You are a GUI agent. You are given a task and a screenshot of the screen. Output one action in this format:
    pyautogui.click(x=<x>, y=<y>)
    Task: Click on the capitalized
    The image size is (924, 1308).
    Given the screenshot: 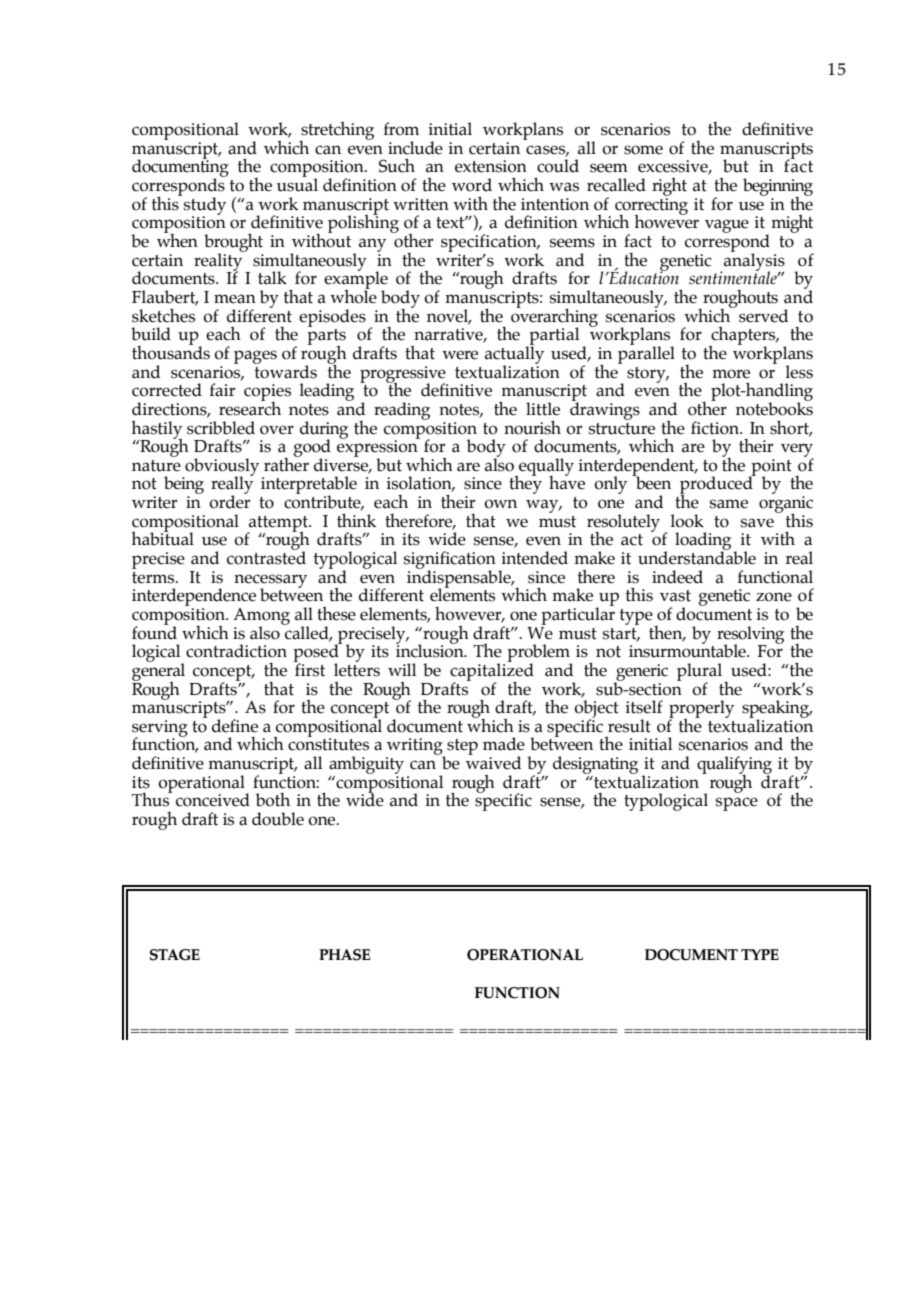 What is the action you would take?
    pyautogui.click(x=492, y=672)
